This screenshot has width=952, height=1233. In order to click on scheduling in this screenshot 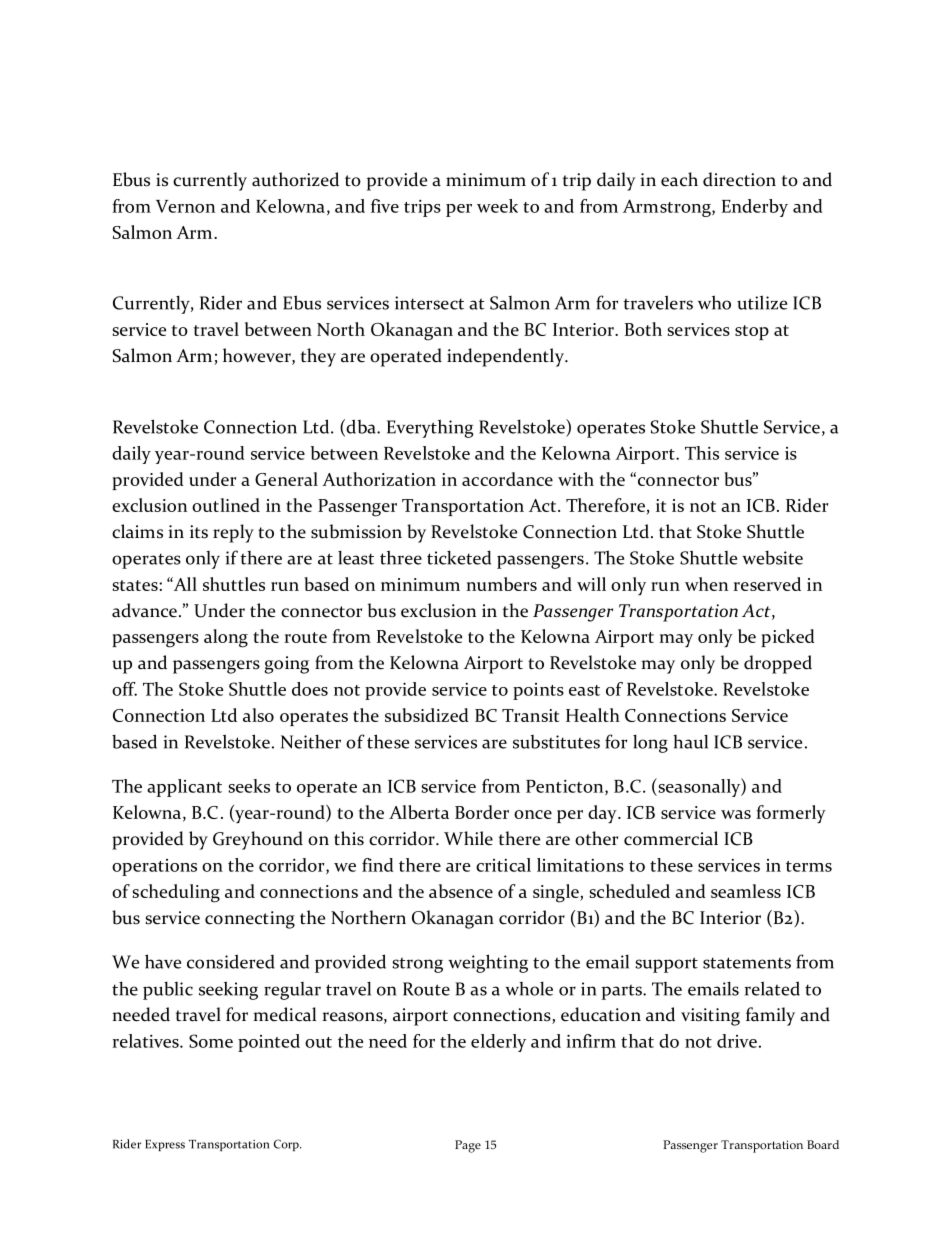, I will do `click(176, 893)`.
